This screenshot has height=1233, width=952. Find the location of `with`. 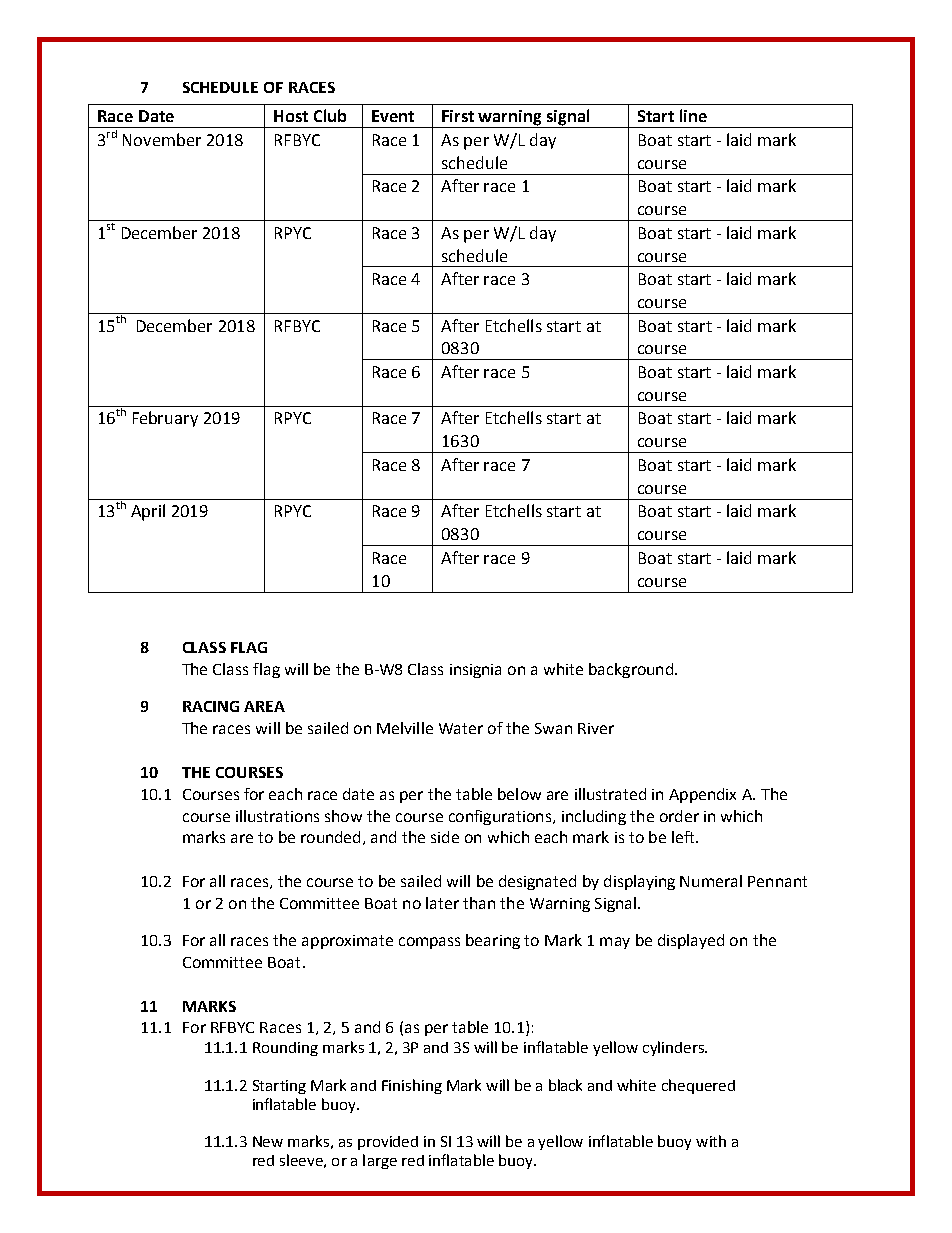

with is located at coordinates (711, 1141).
